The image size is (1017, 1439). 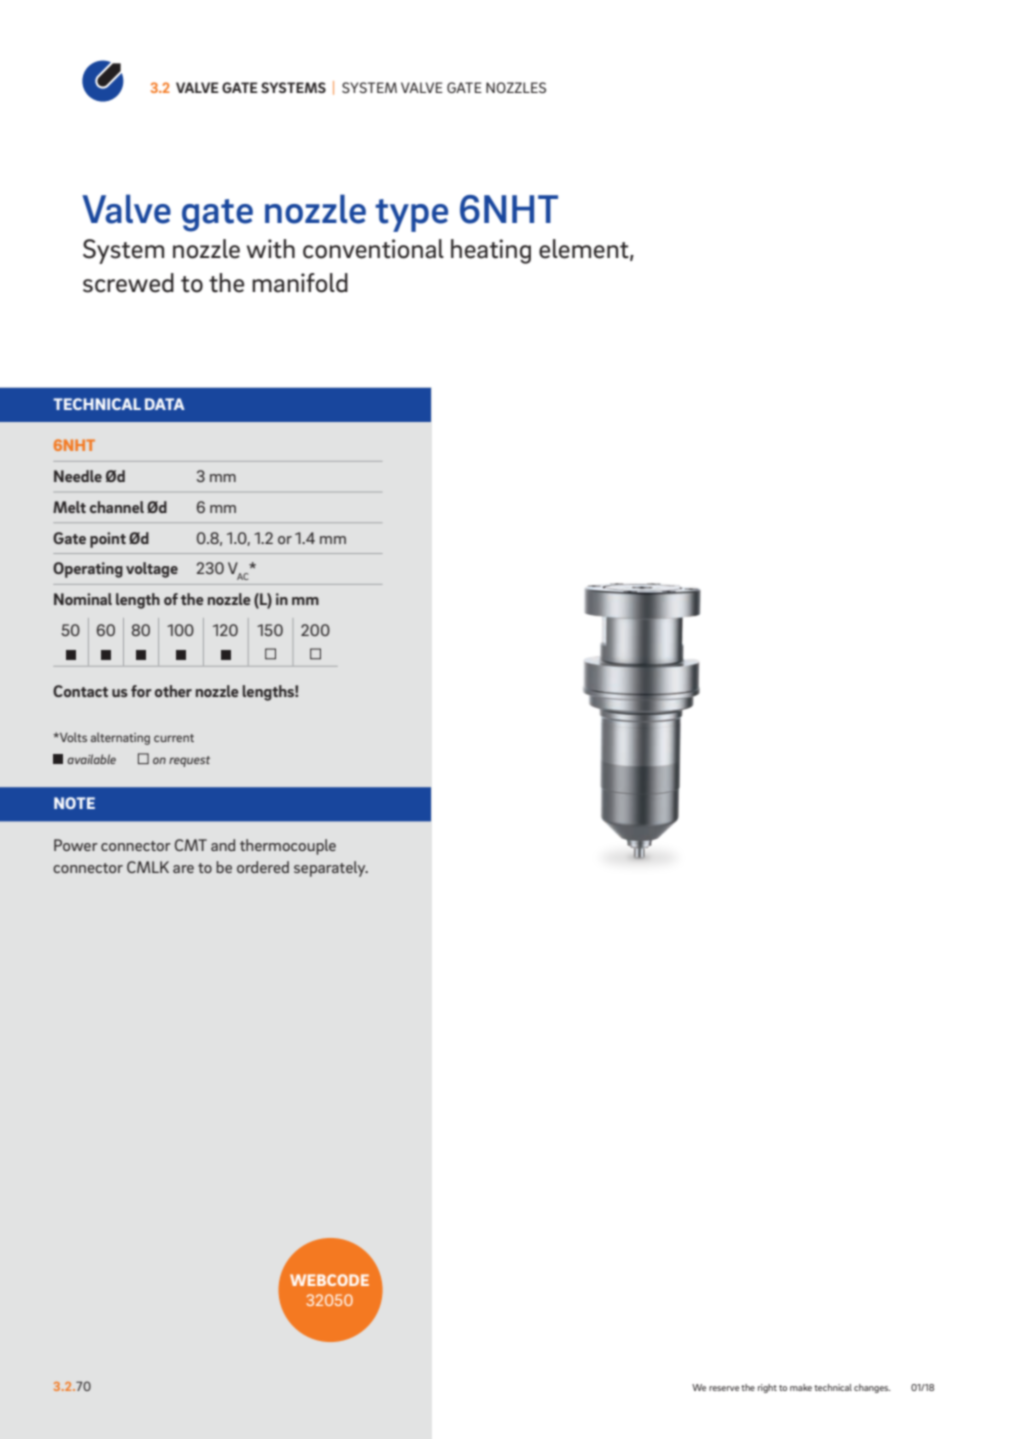 I want to click on screwed, so click(x=128, y=283).
